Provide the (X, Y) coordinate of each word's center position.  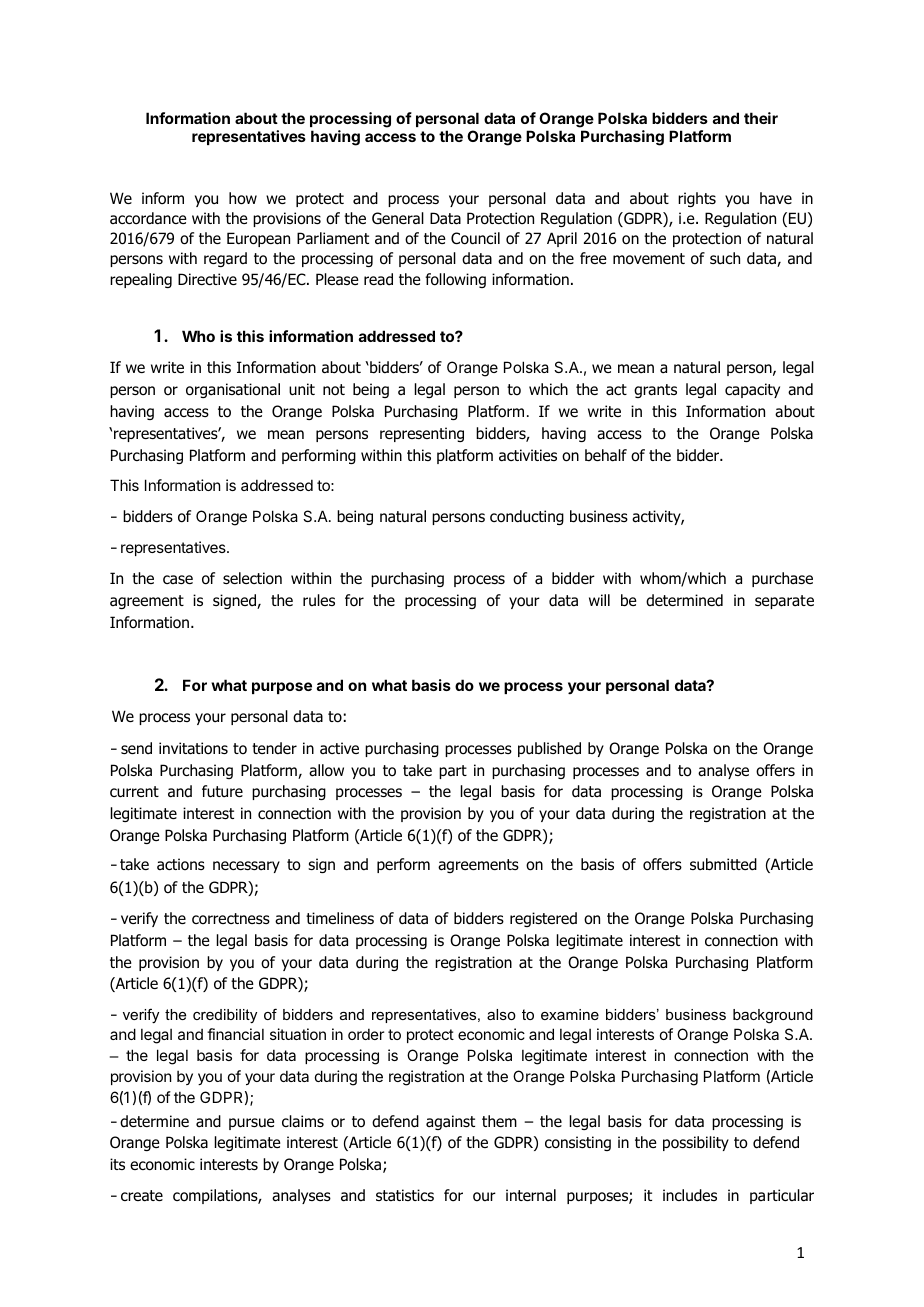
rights (697, 199)
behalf (606, 455)
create (142, 1196)
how (243, 198)
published (549, 749)
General (398, 218)
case (178, 579)
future (222, 791)
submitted (723, 864)
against (450, 1122)
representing (422, 434)
